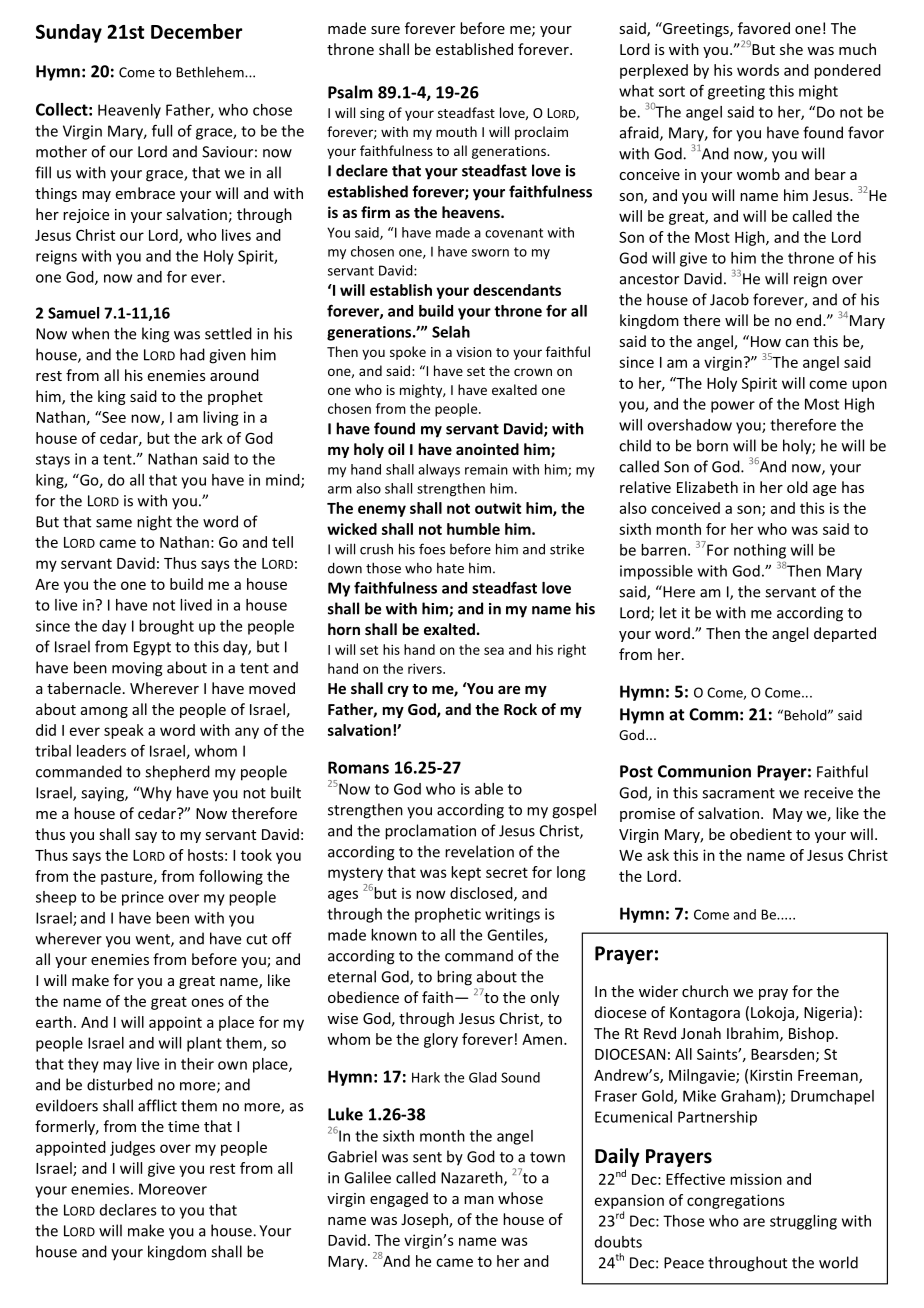 The height and width of the page is (1308, 924). What do you see at coordinates (53, 461) in the page?
I see `stays` at bounding box center [53, 461].
